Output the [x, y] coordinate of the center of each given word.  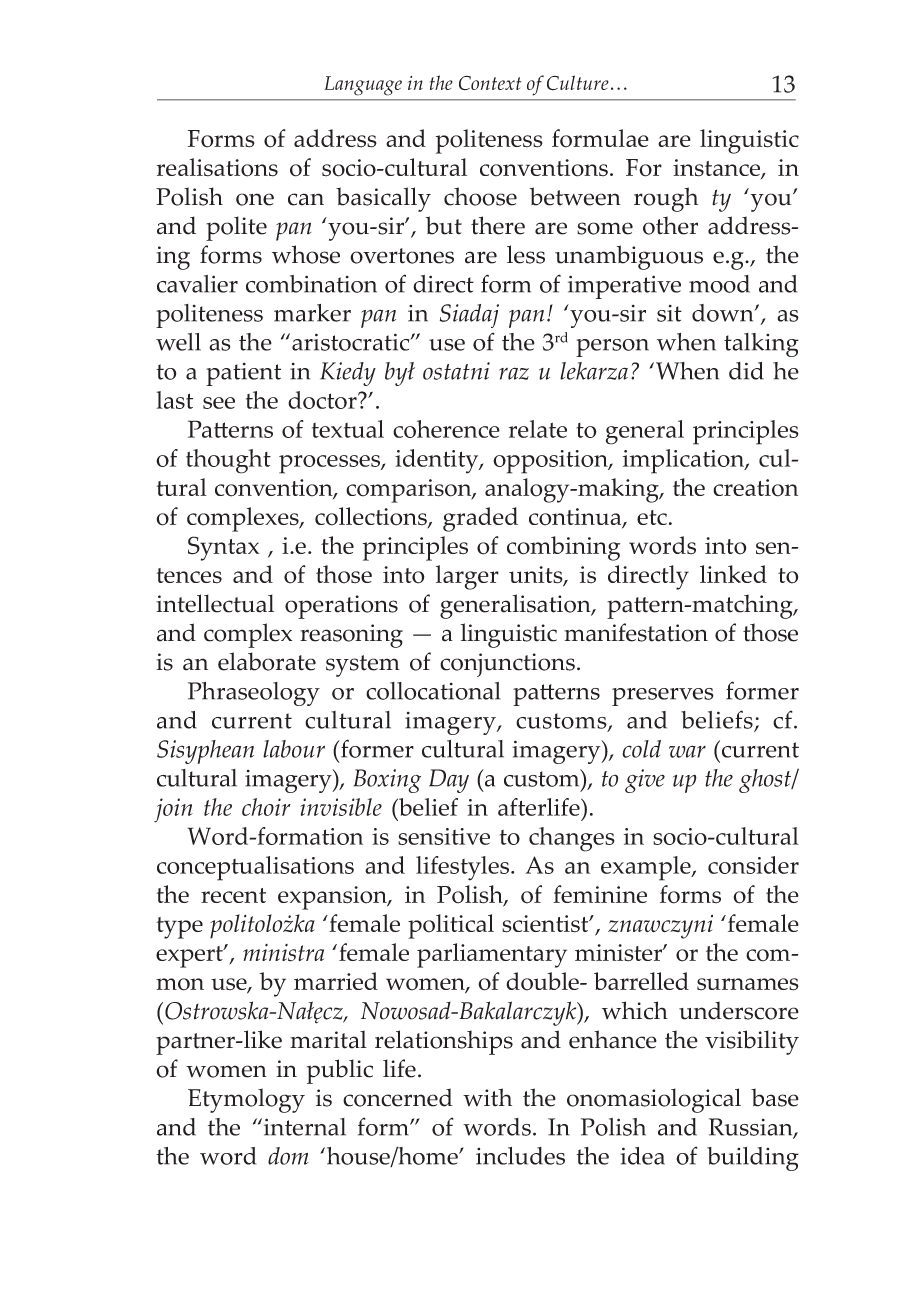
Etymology [246, 1100]
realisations [217, 167]
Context [490, 83]
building [753, 1159]
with [487, 1097]
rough [666, 199]
